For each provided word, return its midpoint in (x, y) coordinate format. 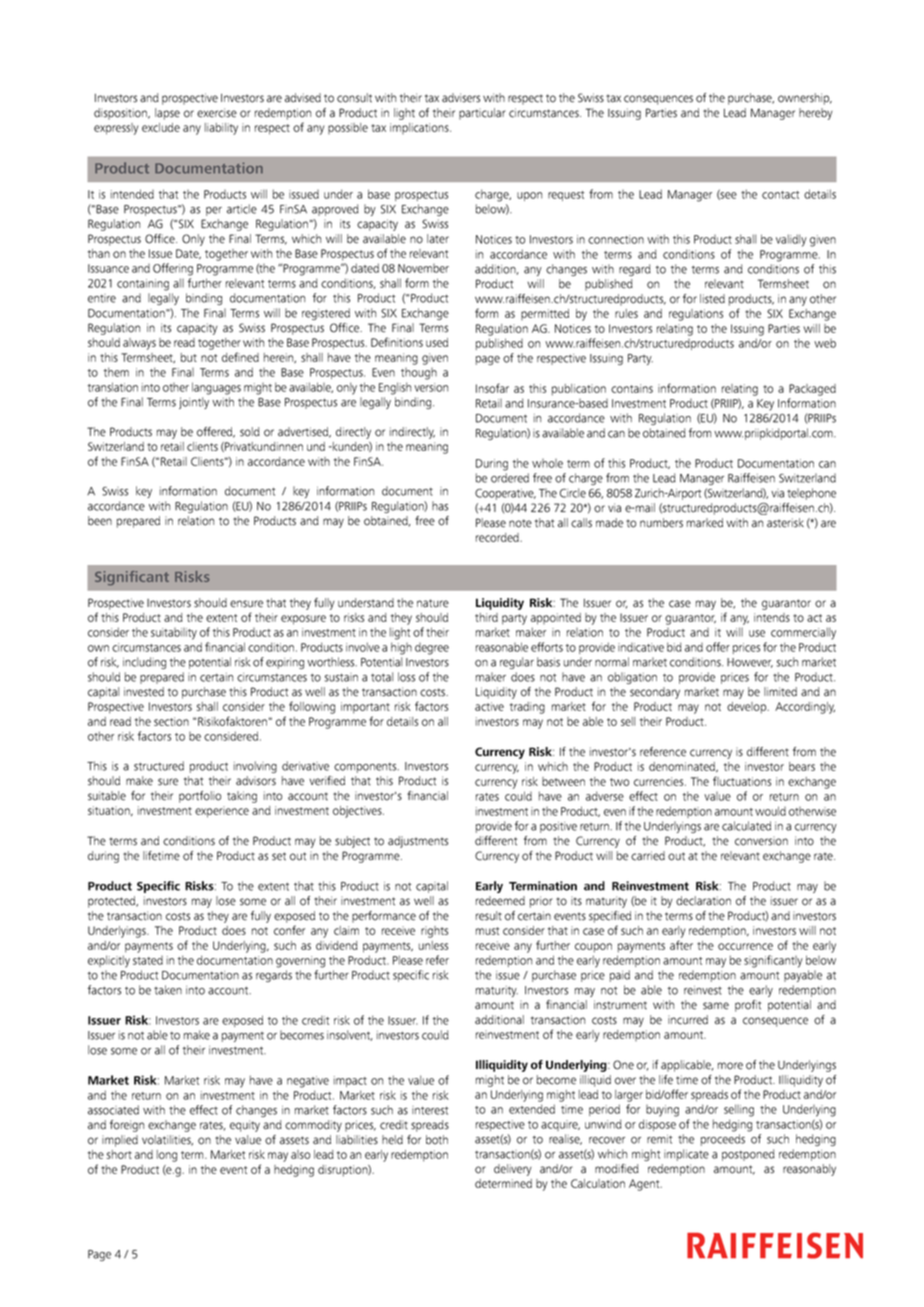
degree (432, 649)
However (750, 663)
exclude (161, 127)
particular (482, 114)
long (167, 1156)
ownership (805, 99)
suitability (174, 634)
